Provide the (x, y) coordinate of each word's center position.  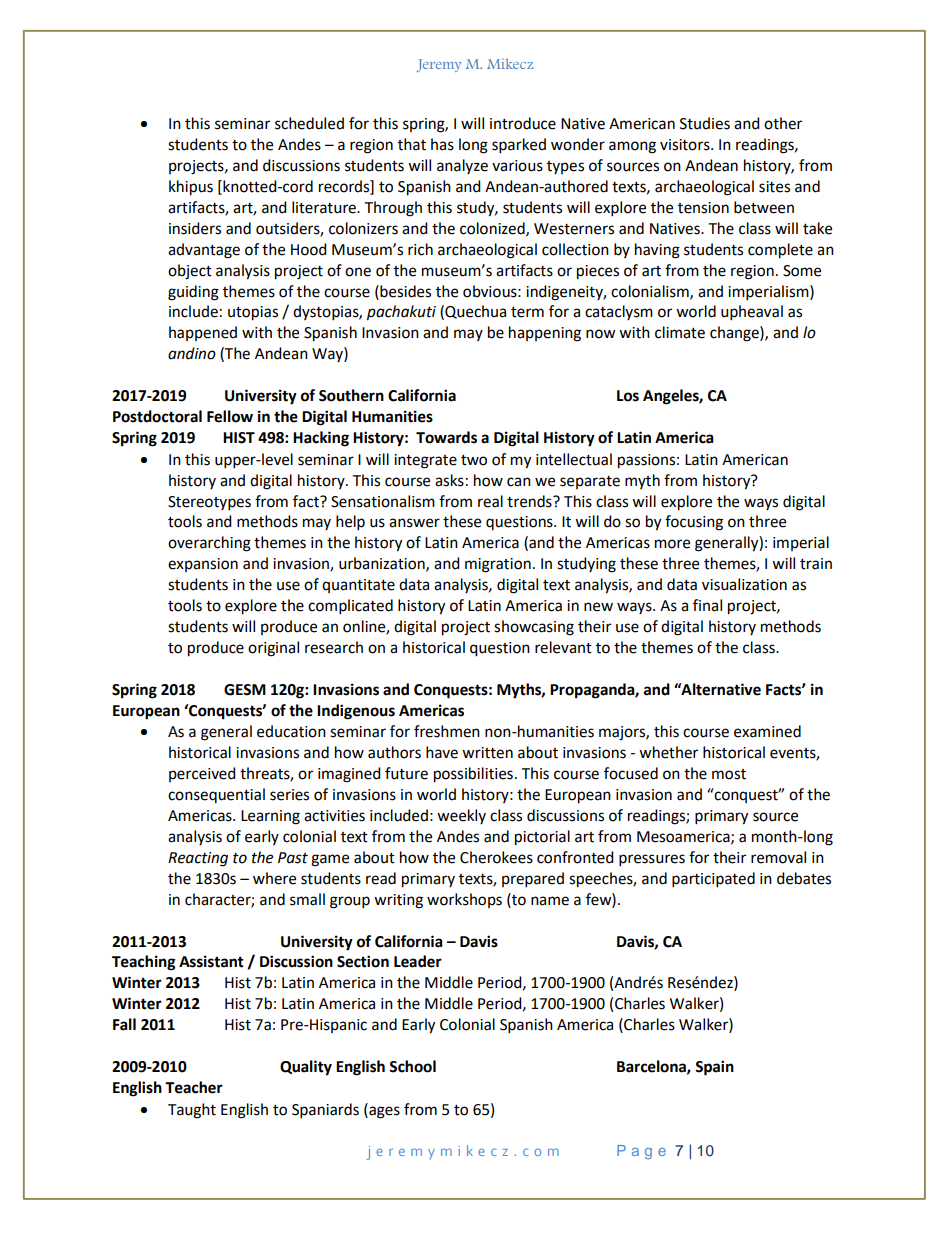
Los (628, 396)
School (412, 1066)
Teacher (194, 1087)
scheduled (309, 123)
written (487, 753)
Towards (446, 437)
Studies (705, 123)
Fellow (230, 416)
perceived (202, 774)
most (729, 774)
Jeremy (439, 65)
